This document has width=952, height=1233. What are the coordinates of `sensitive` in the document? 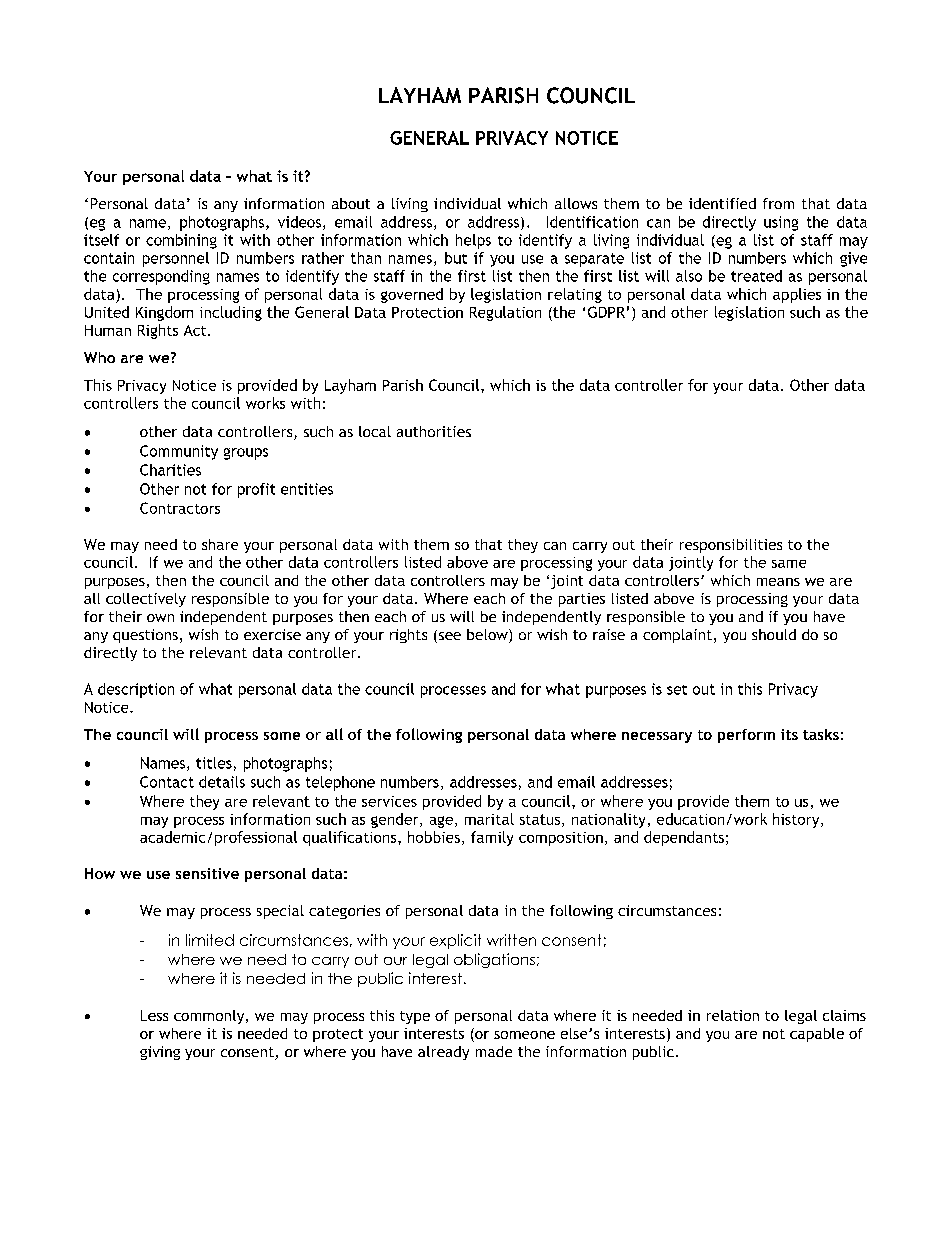 It's located at (207, 873).
